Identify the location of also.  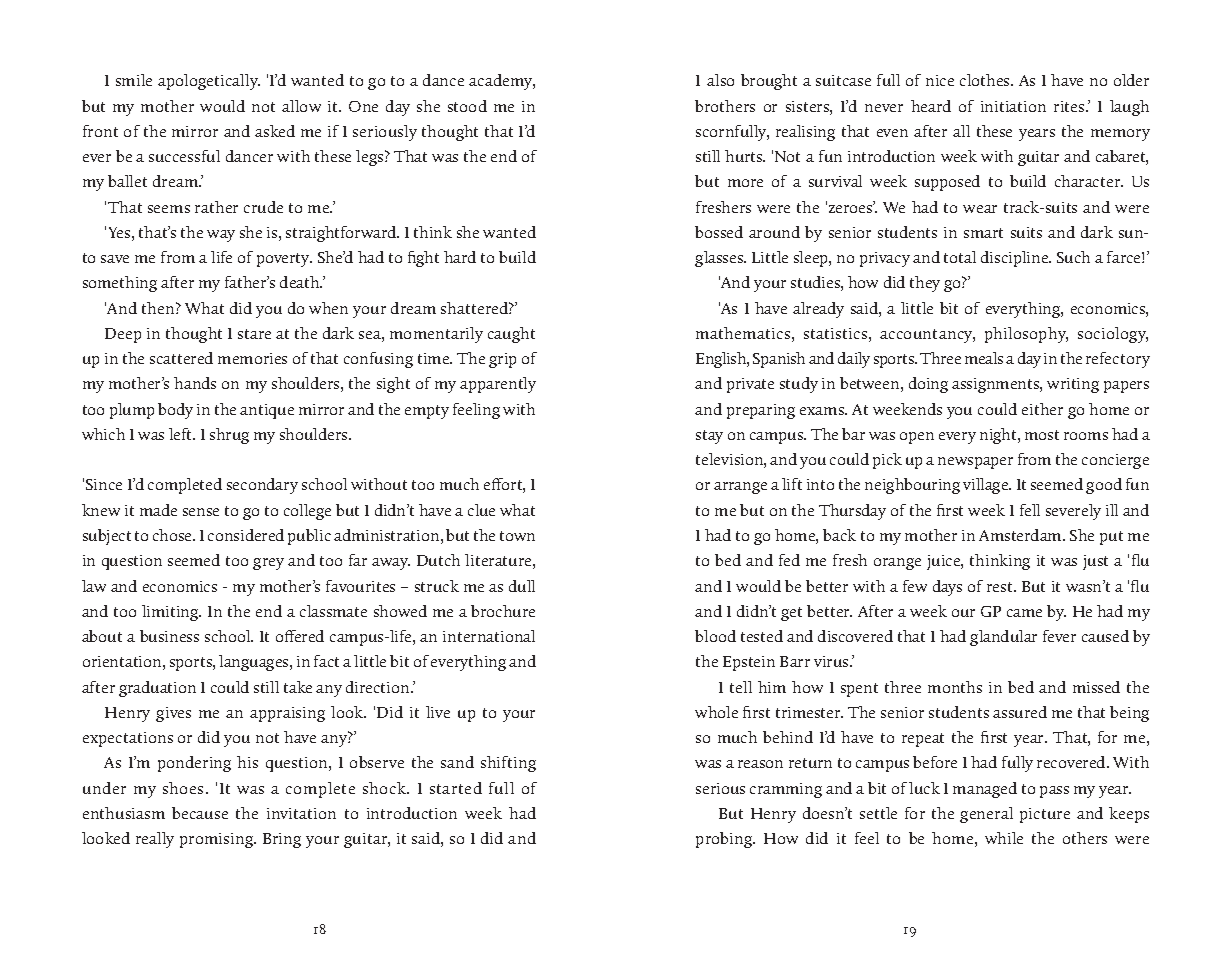
(720, 80).
